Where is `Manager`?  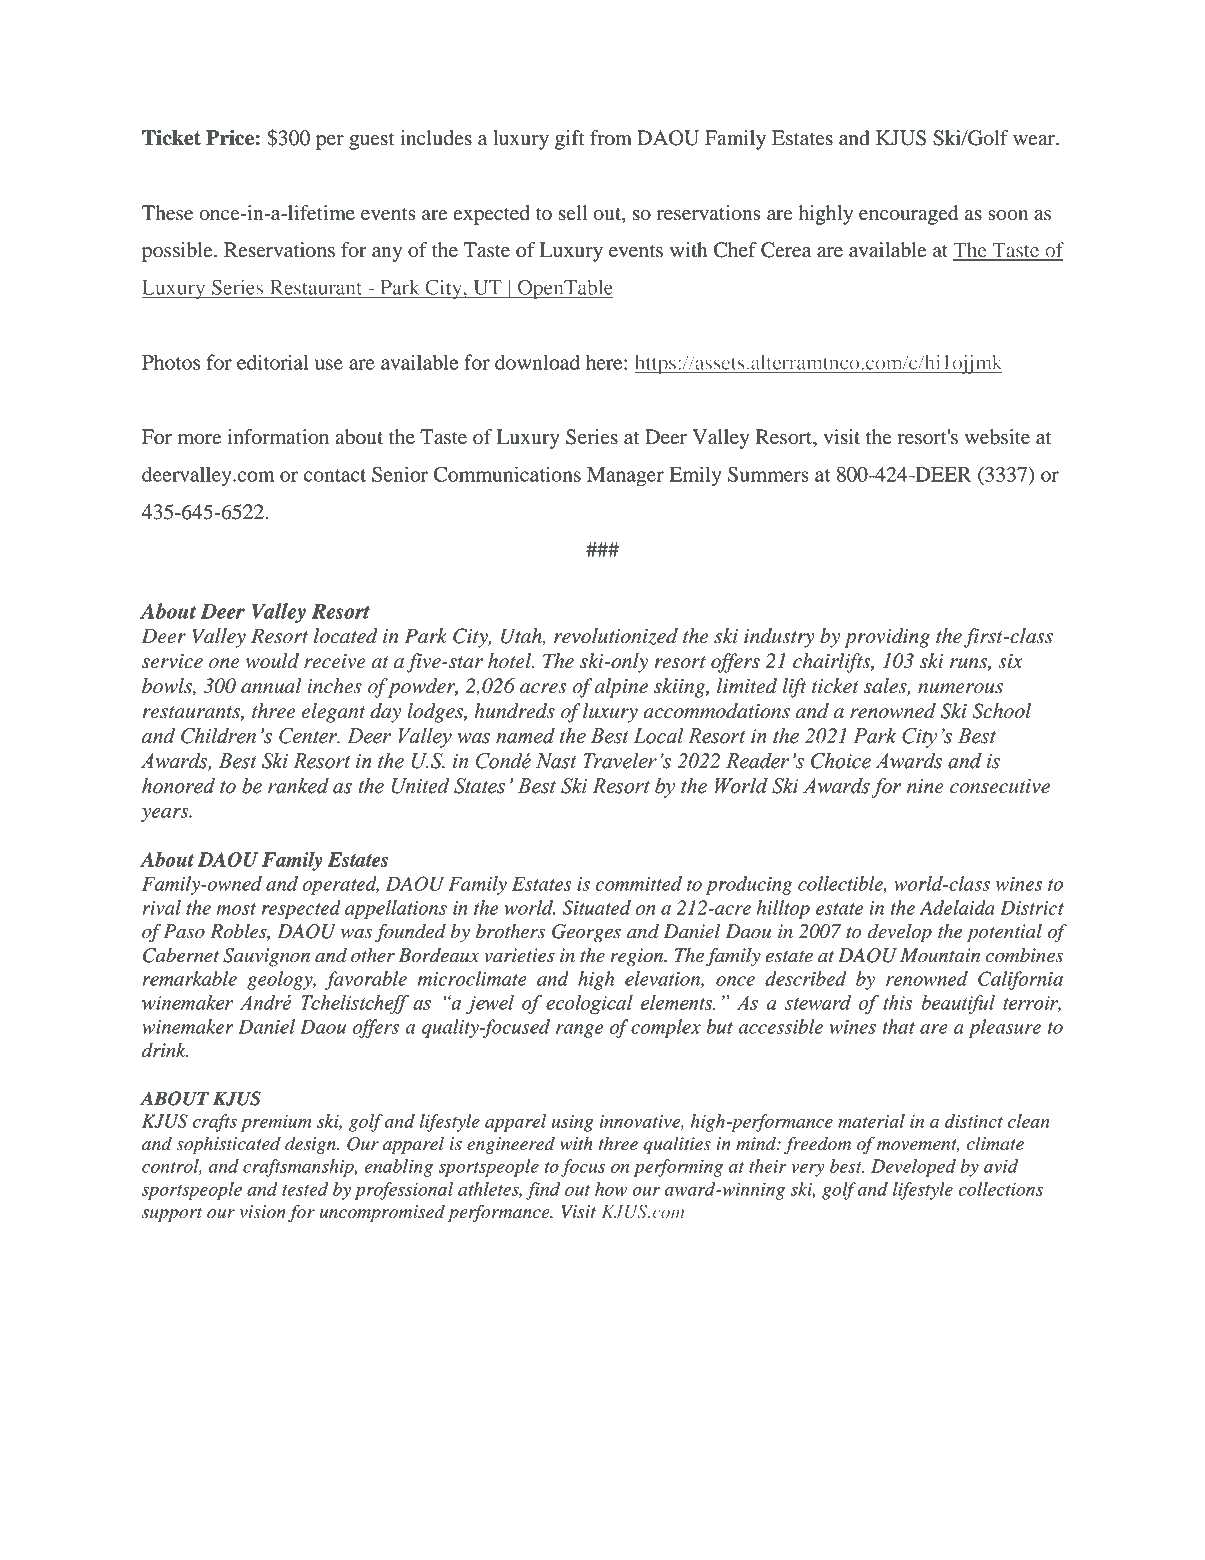
Manager is located at coordinates (625, 477).
